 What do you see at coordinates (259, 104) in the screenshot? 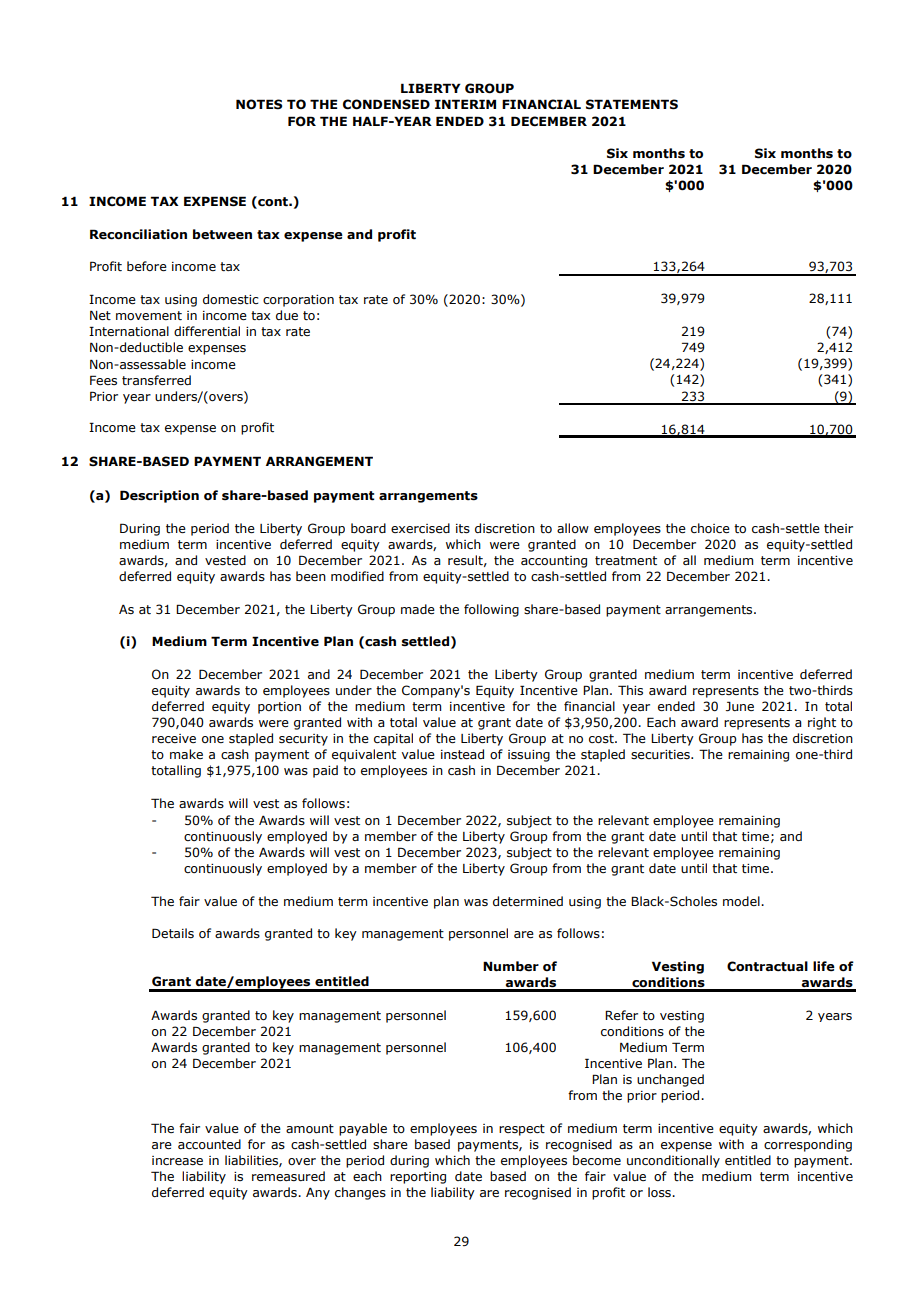
I see `NOTES` at bounding box center [259, 104].
